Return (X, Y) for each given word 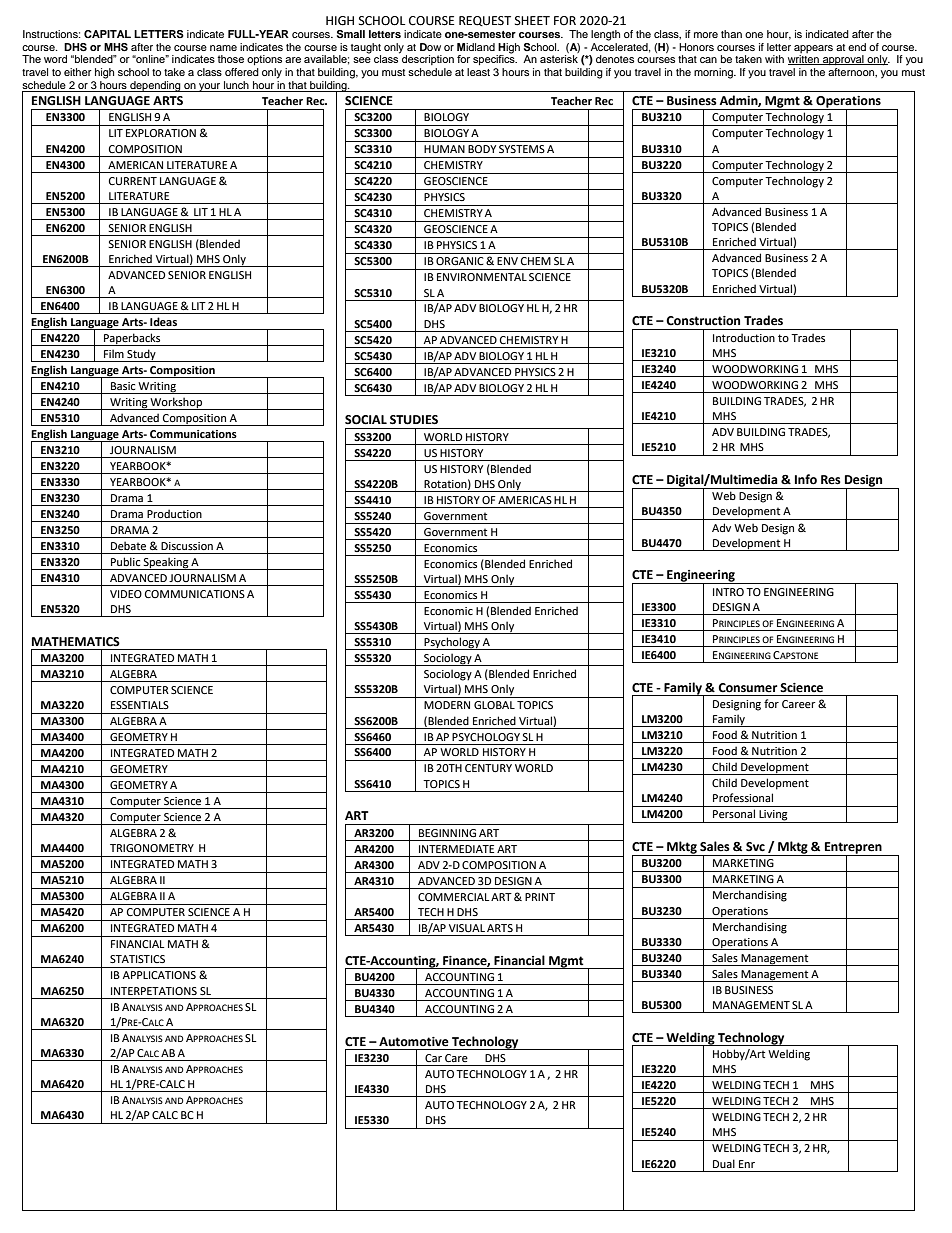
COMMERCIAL (453, 897)
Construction (703, 321)
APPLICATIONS (159, 975)
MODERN (447, 705)
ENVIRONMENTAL (482, 277)
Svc (755, 847)
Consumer (747, 688)
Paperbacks (132, 339)
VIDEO (126, 594)
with (774, 59)
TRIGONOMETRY (152, 848)
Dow (430, 47)
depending (155, 86)
